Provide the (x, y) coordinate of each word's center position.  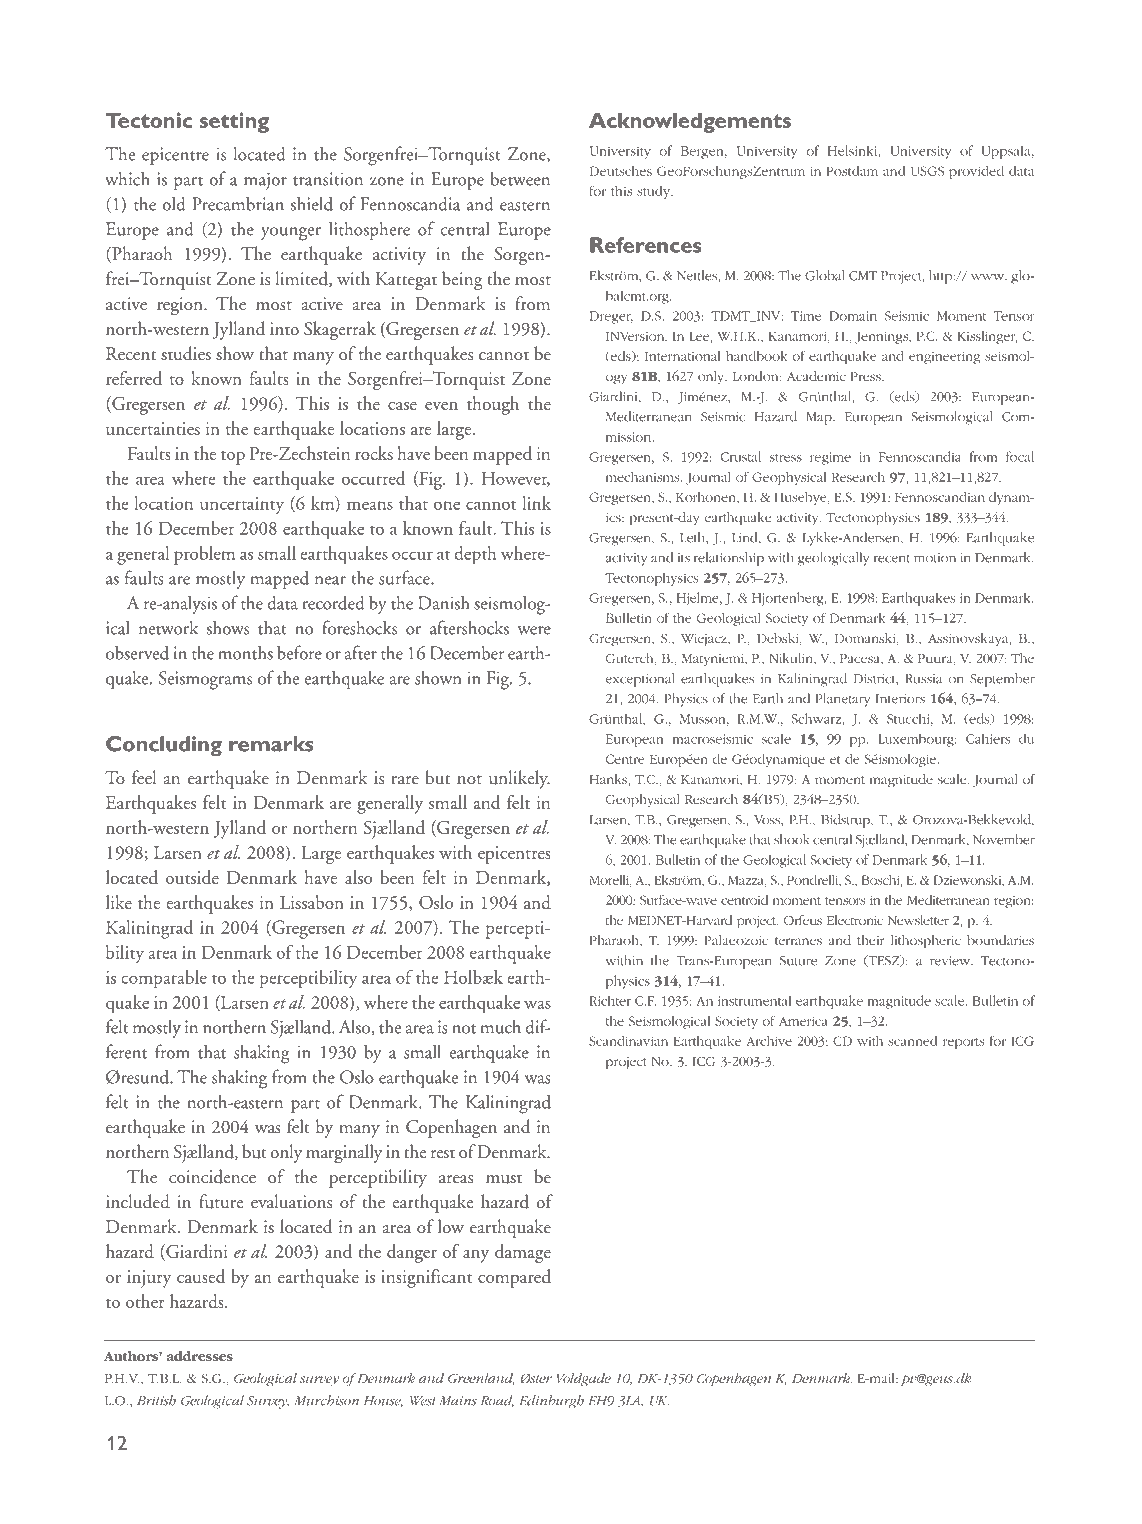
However (516, 479)
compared (514, 1278)
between (520, 178)
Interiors (900, 699)
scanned (912, 1041)
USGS (927, 171)
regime (830, 458)
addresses (200, 1356)
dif (537, 1026)
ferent (126, 1051)
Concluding (164, 746)
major (265, 181)
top (233, 458)
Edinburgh (551, 1402)
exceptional (640, 680)
